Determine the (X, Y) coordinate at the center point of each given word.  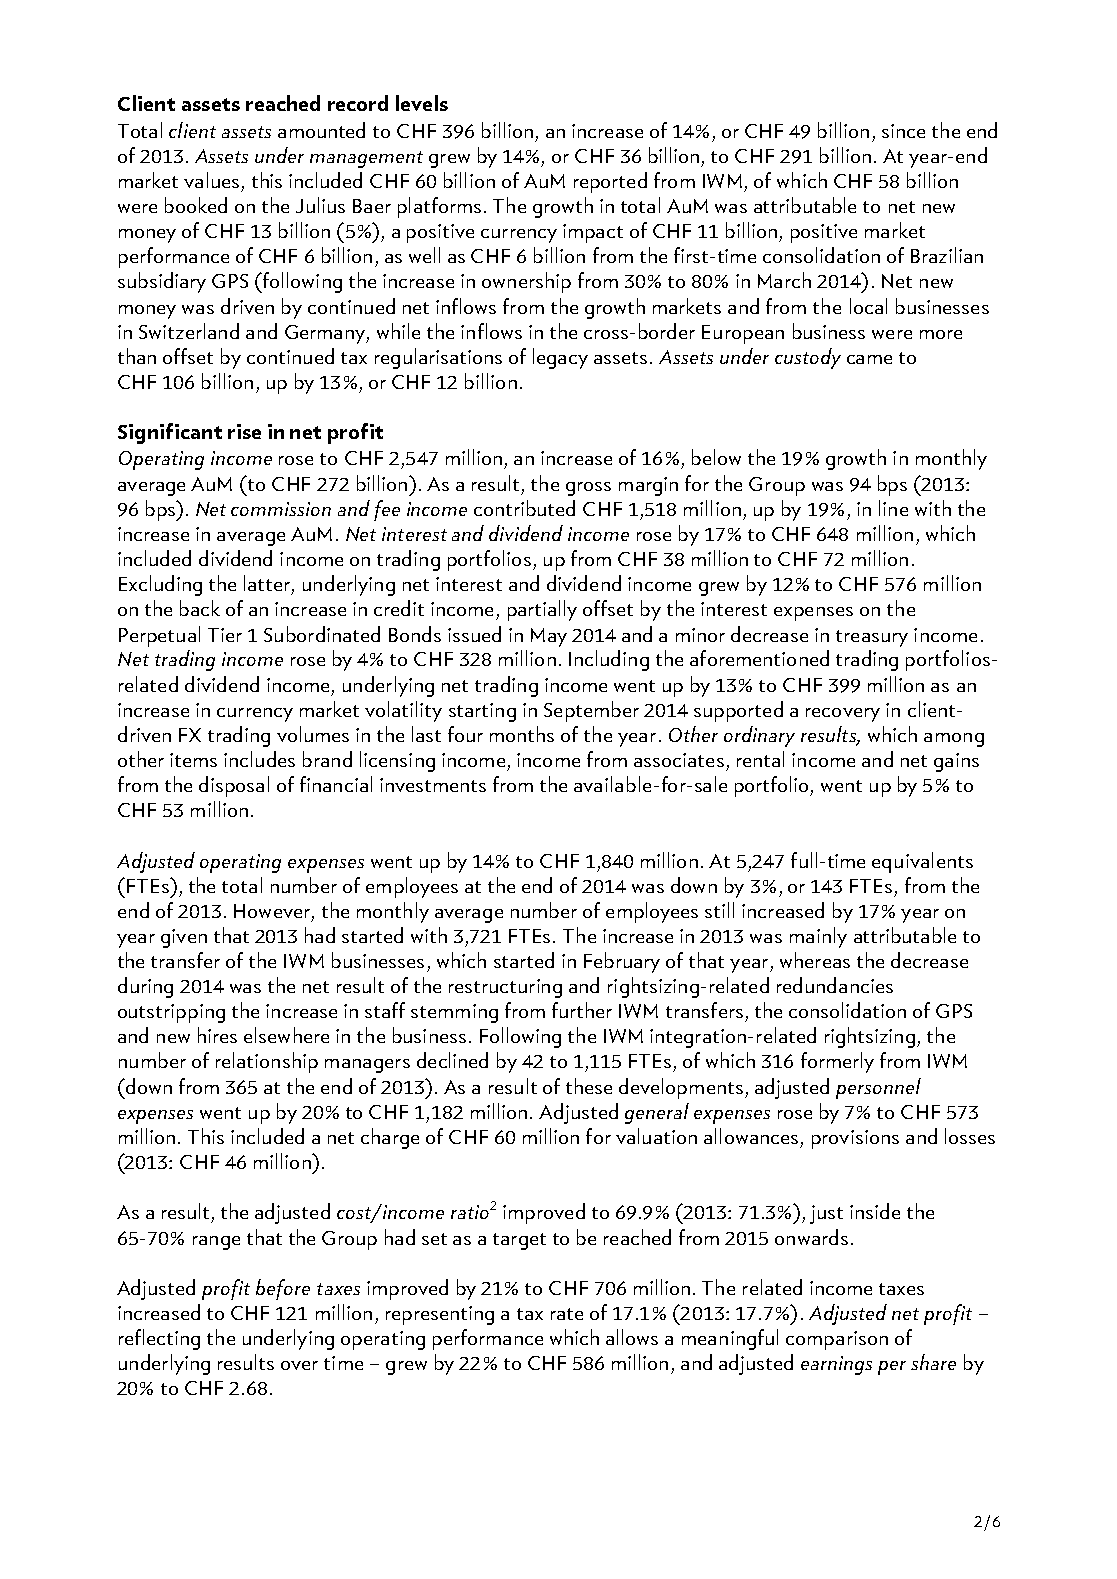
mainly (818, 937)
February (622, 962)
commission (281, 509)
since (903, 131)
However (272, 911)
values (211, 180)
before (283, 1289)
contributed (524, 508)
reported (610, 182)
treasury (872, 638)
